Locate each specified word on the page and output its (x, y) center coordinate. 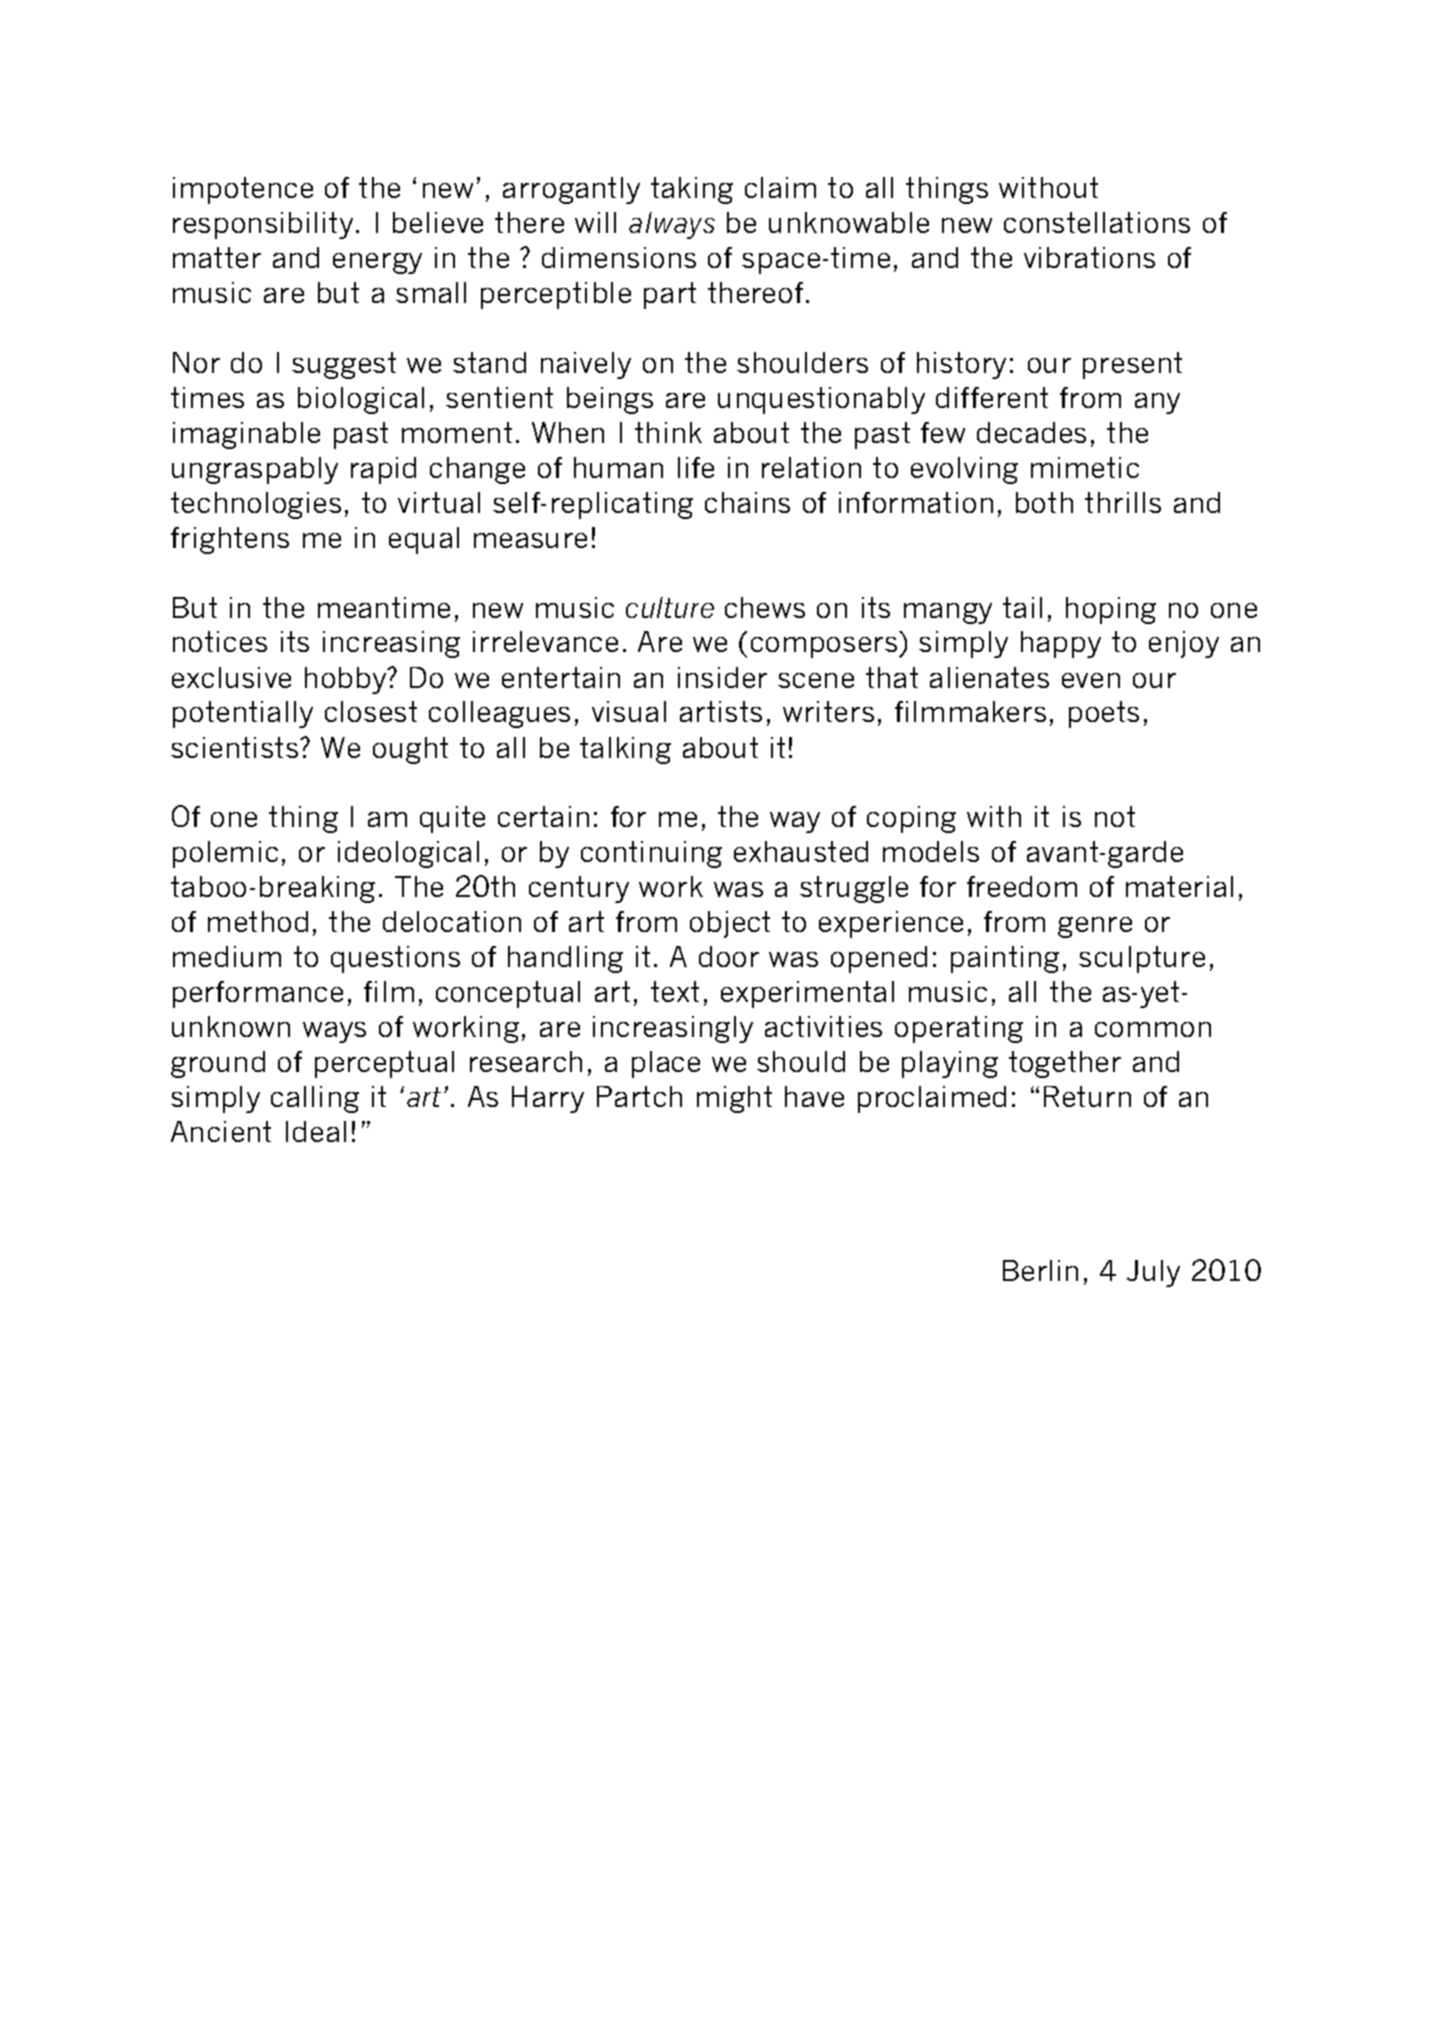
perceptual (384, 1064)
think (668, 432)
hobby (347, 680)
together (1065, 1064)
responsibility (263, 225)
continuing (651, 854)
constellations (1097, 222)
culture (670, 607)
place (666, 1064)
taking (692, 190)
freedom (1022, 886)
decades (1031, 432)
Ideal (316, 1131)
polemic (225, 854)
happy (1061, 644)
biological (361, 400)
